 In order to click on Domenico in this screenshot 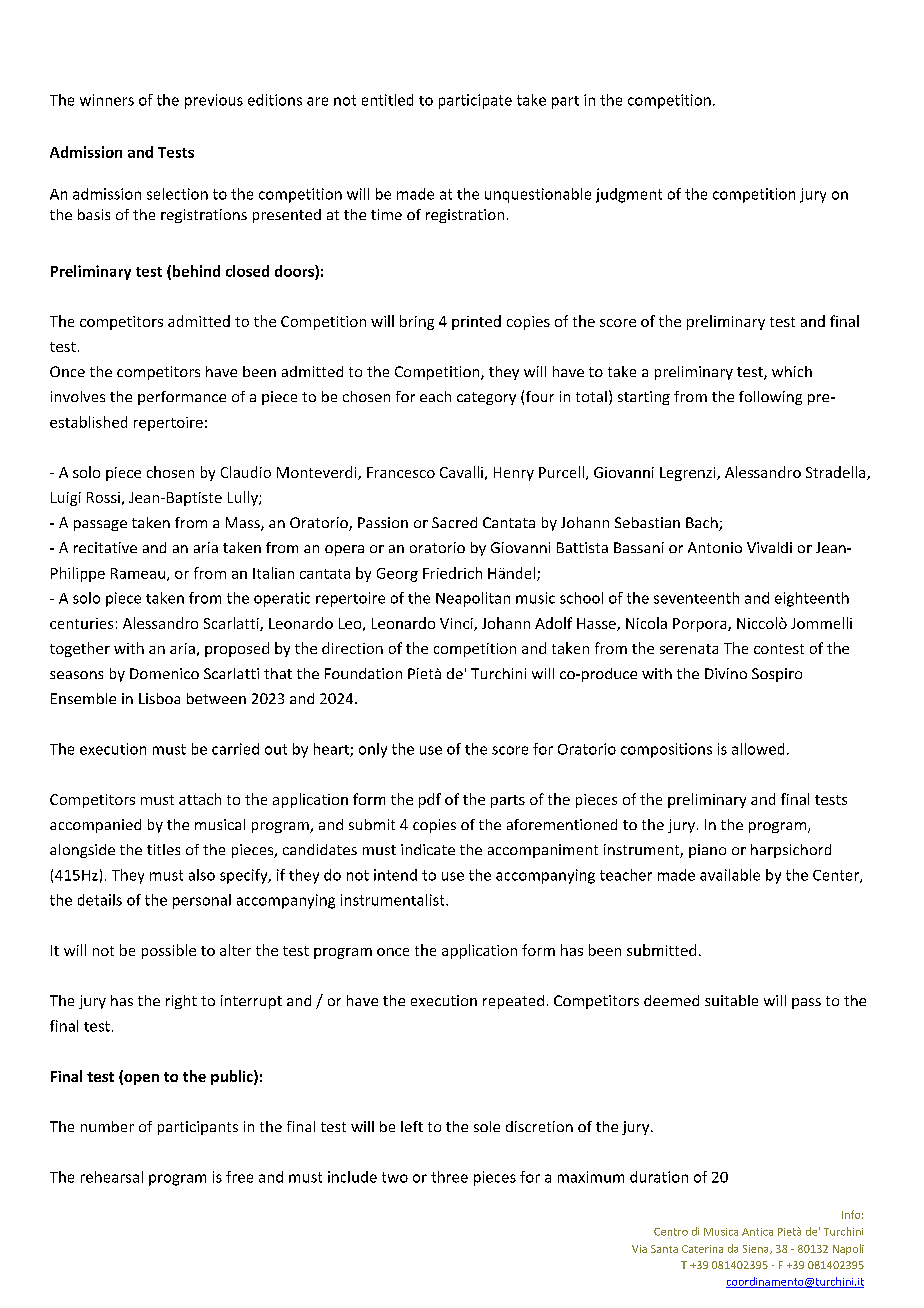, I will do `click(164, 673)`.
